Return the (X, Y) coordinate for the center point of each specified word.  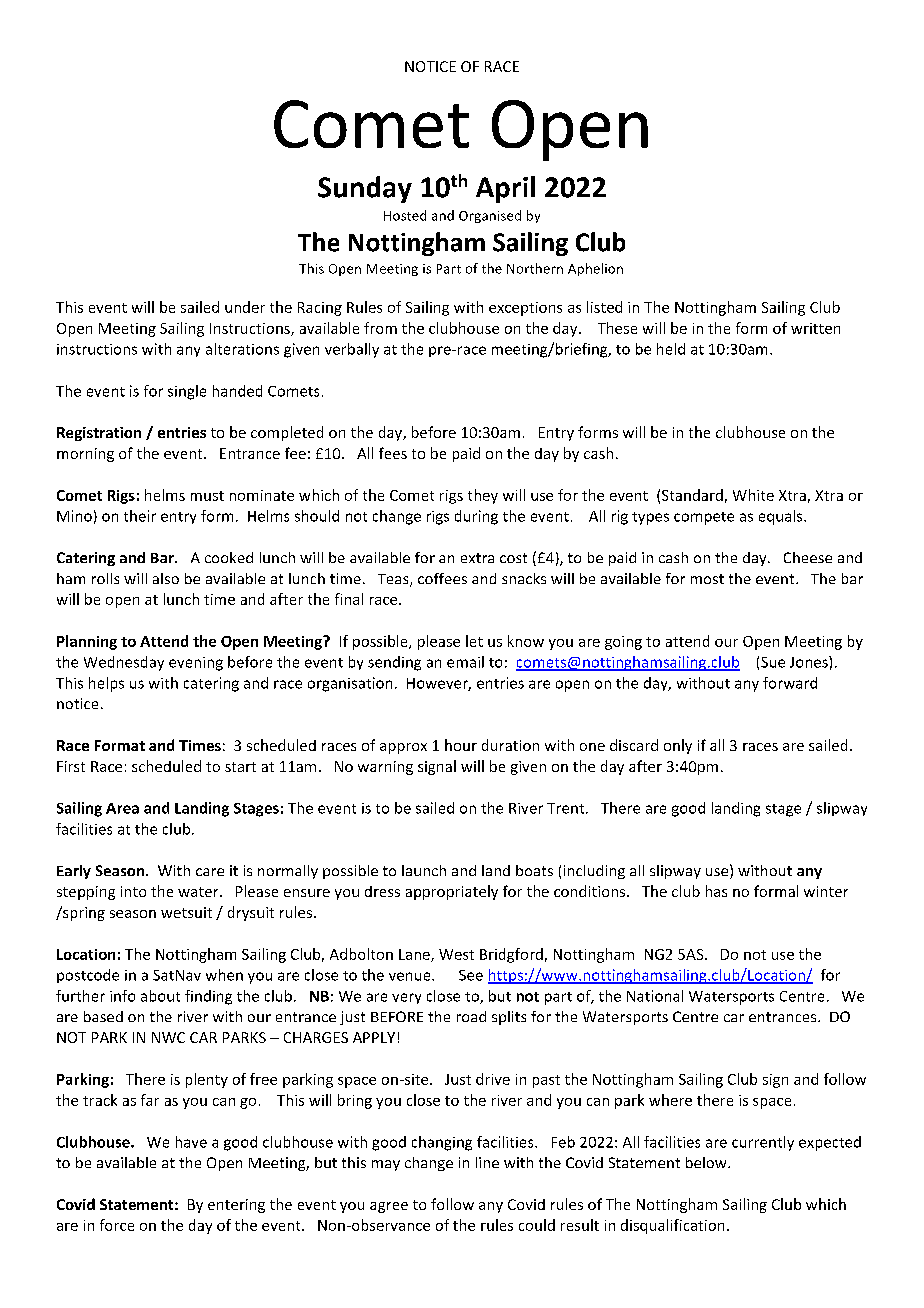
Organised (490, 216)
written (815, 328)
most (707, 579)
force (117, 1225)
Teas (394, 580)
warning (385, 768)
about (160, 996)
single (187, 392)
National (655, 996)
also (166, 578)
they (483, 496)
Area (122, 808)
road (471, 1016)
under (245, 307)
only (678, 746)
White (753, 495)
